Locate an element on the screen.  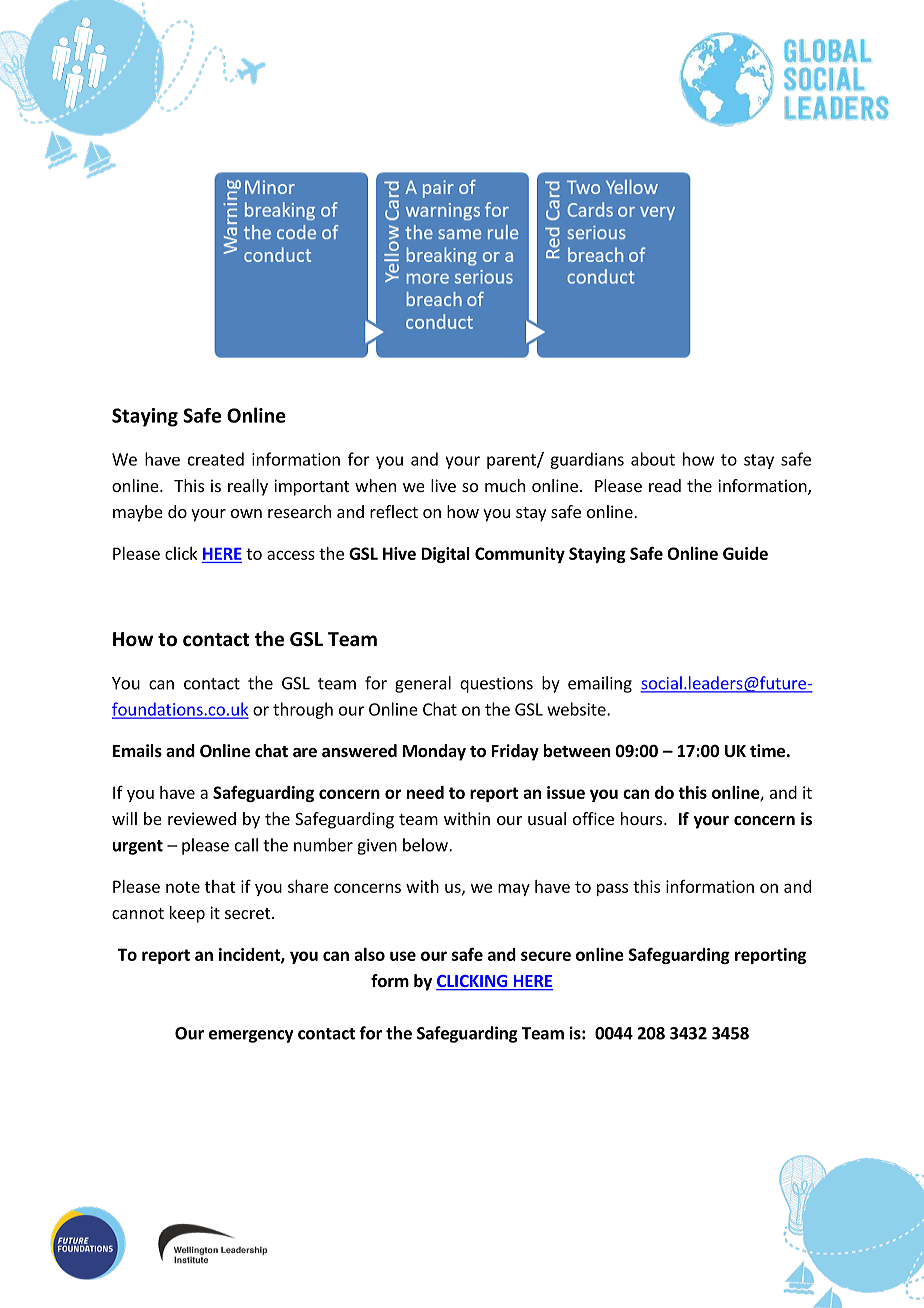
Monday is located at coordinates (434, 752).
